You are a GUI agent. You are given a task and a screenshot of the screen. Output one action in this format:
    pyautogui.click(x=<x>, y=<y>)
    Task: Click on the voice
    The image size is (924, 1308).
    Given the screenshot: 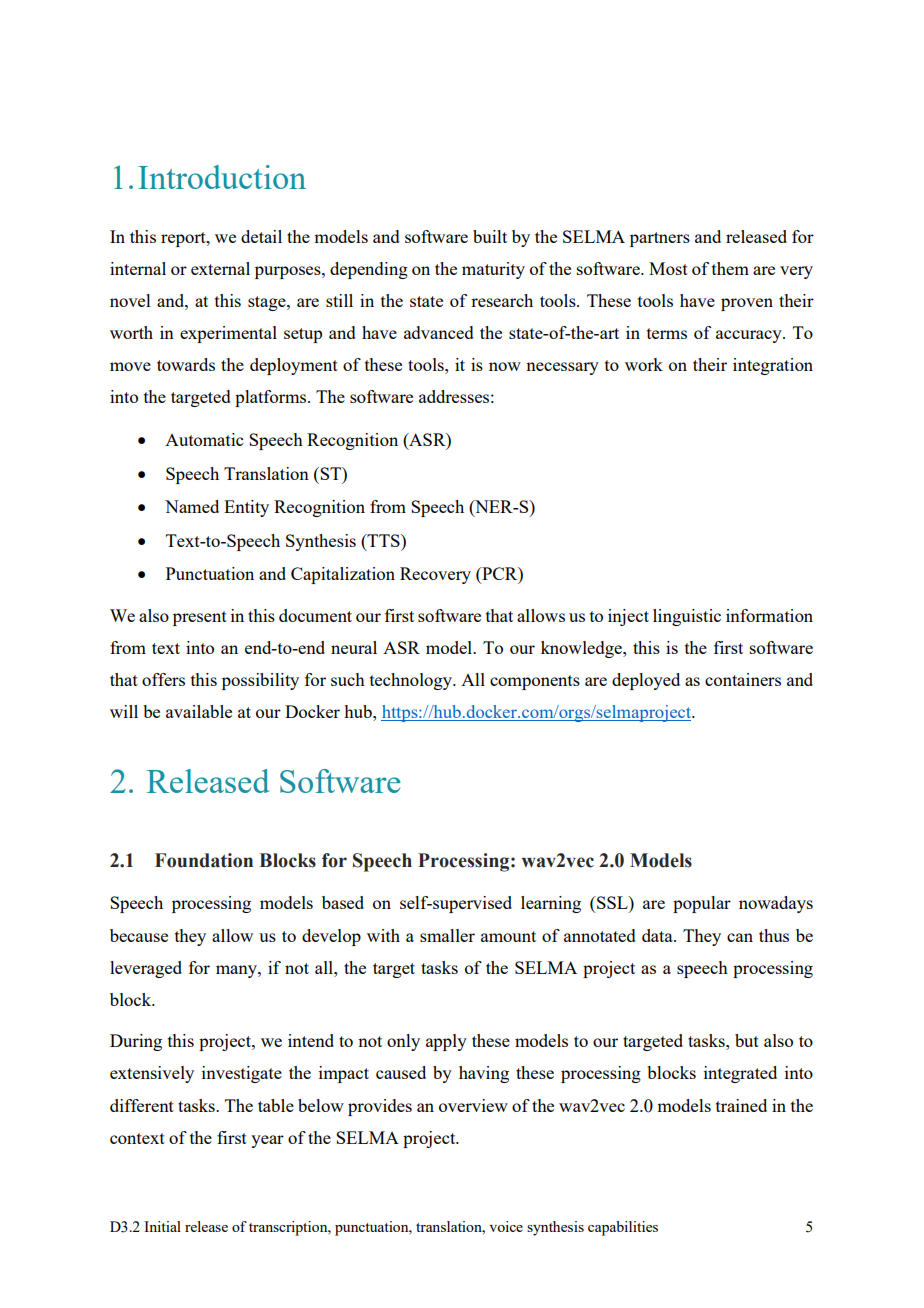 What is the action you would take?
    pyautogui.click(x=506, y=1226)
